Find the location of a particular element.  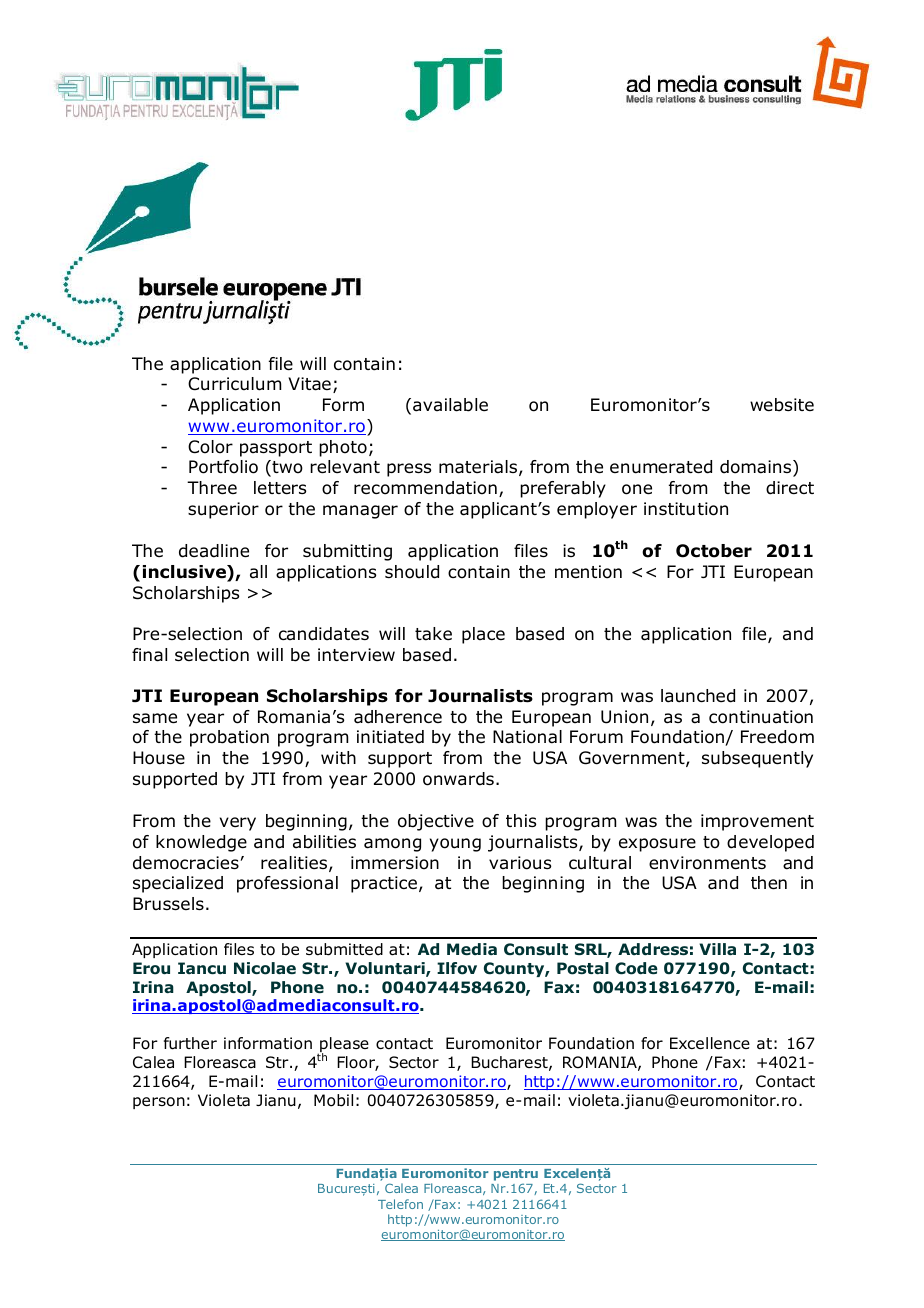

website is located at coordinates (782, 405).
